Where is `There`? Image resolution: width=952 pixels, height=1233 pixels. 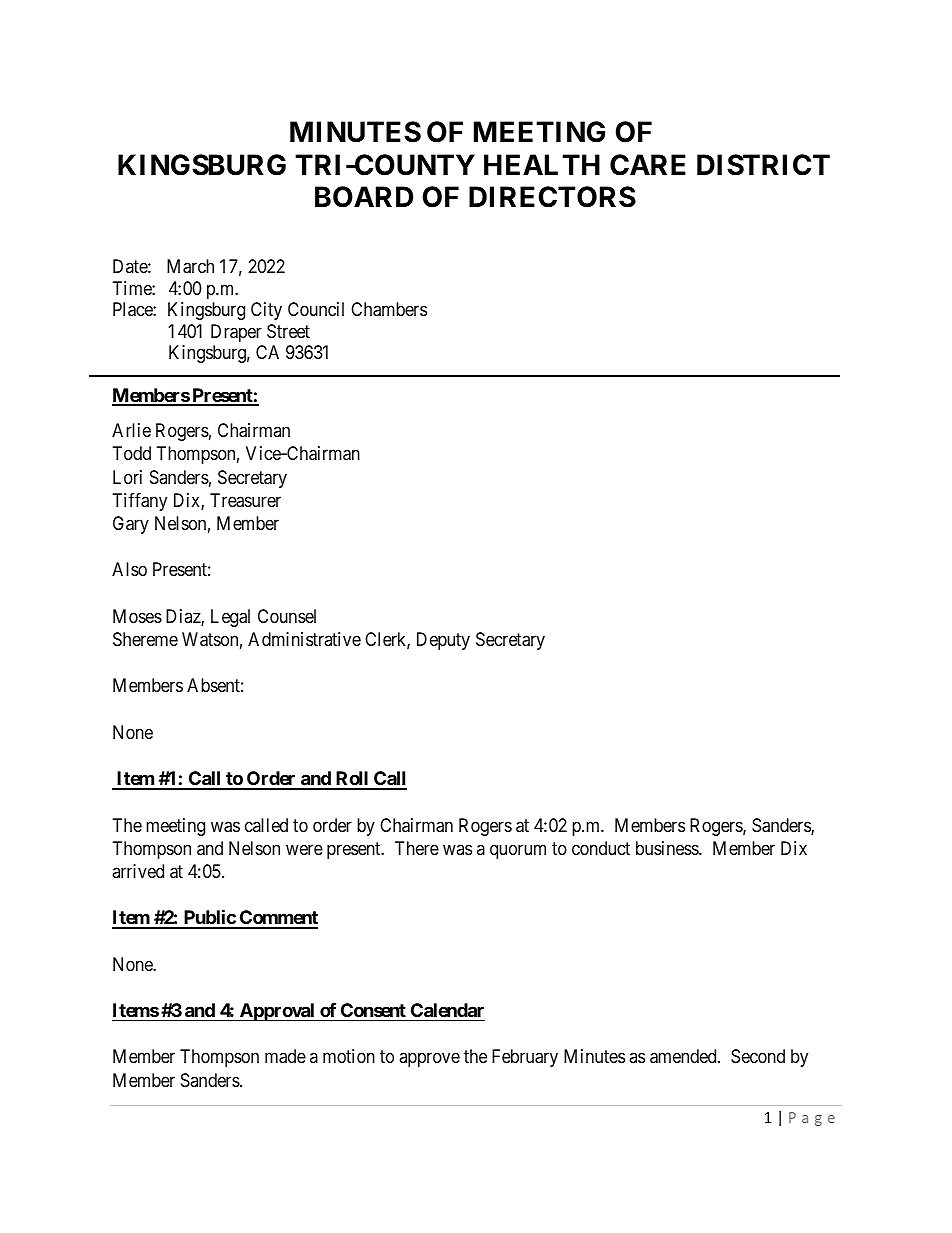 There is located at coordinates (417, 848).
